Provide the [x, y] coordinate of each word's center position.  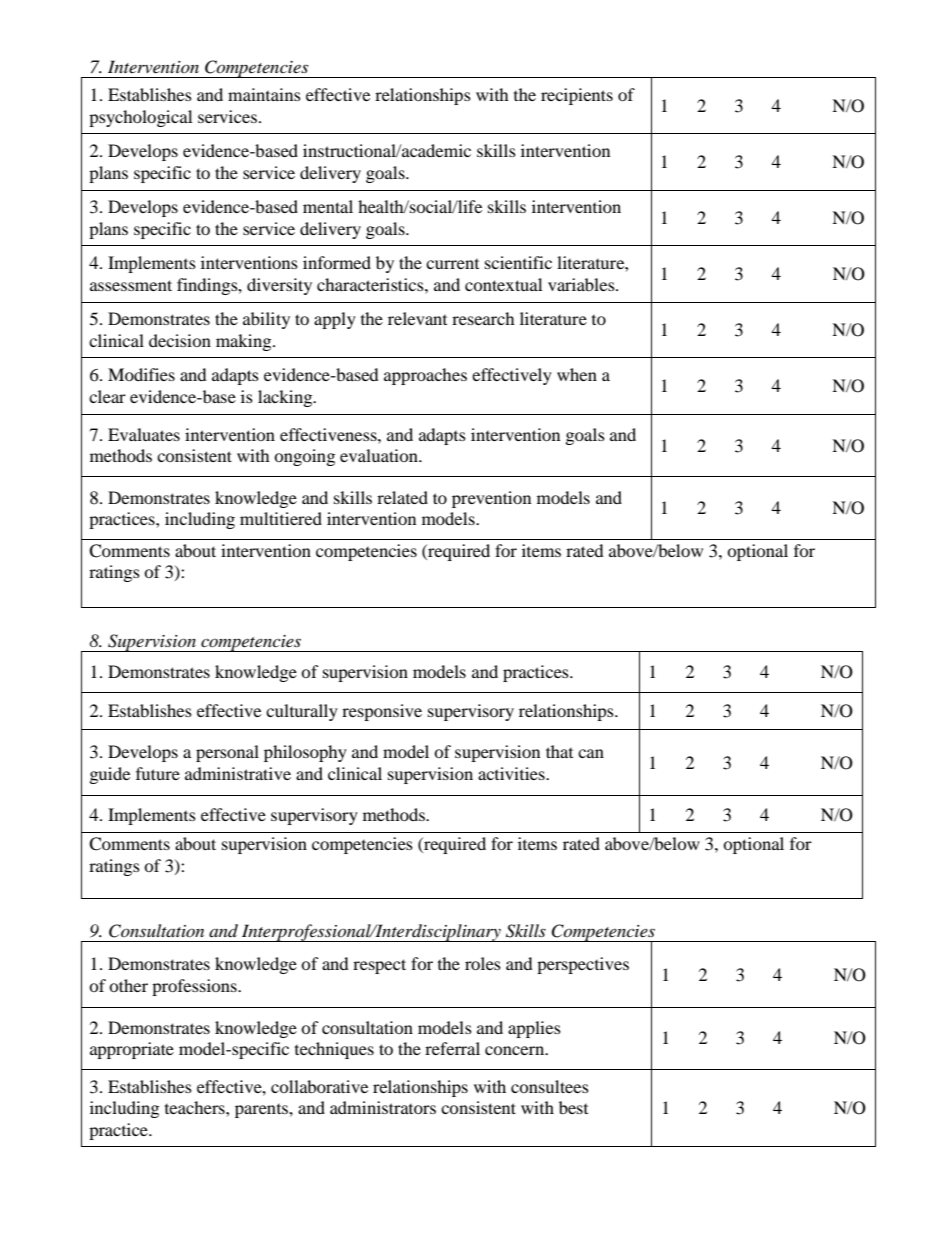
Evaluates [144, 434]
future [158, 773]
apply [335, 320]
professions [195, 987]
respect [379, 966]
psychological [140, 118]
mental [328, 206]
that [559, 751]
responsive [382, 712]
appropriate [132, 1050]
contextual [503, 284]
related [402, 497]
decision [180, 340]
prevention [491, 499]
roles [483, 963]
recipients [577, 96]
